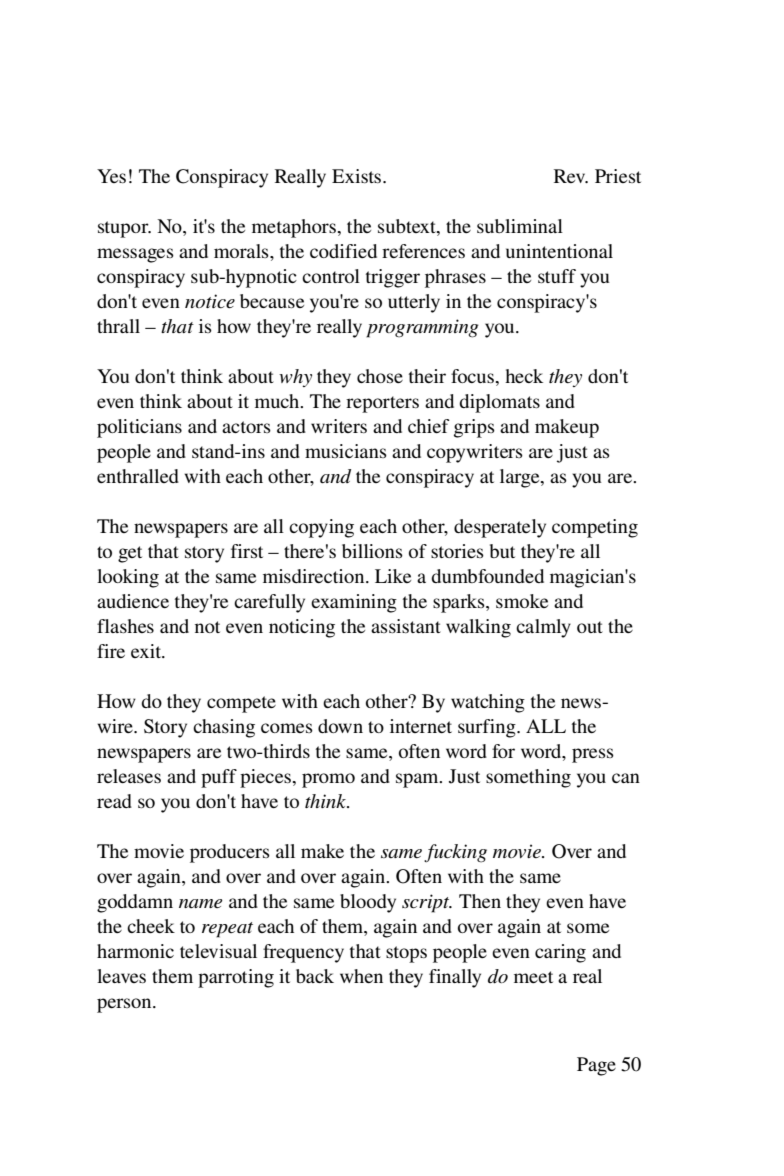  I want to click on politicians, so click(139, 428).
